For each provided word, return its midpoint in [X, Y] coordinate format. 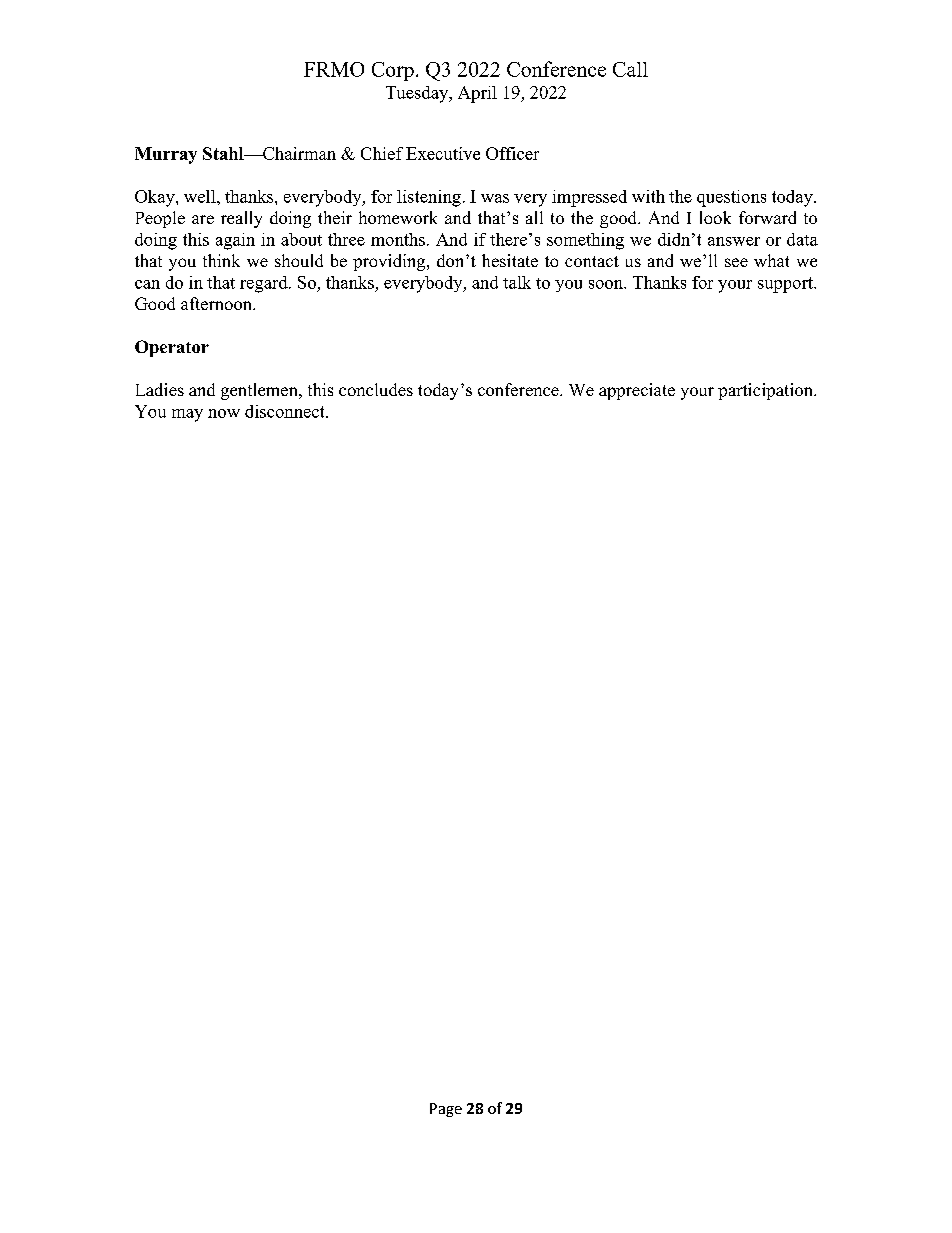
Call [630, 69]
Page [446, 1110]
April [477, 94]
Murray [166, 155]
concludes [376, 389]
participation [766, 391]
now [224, 413]
